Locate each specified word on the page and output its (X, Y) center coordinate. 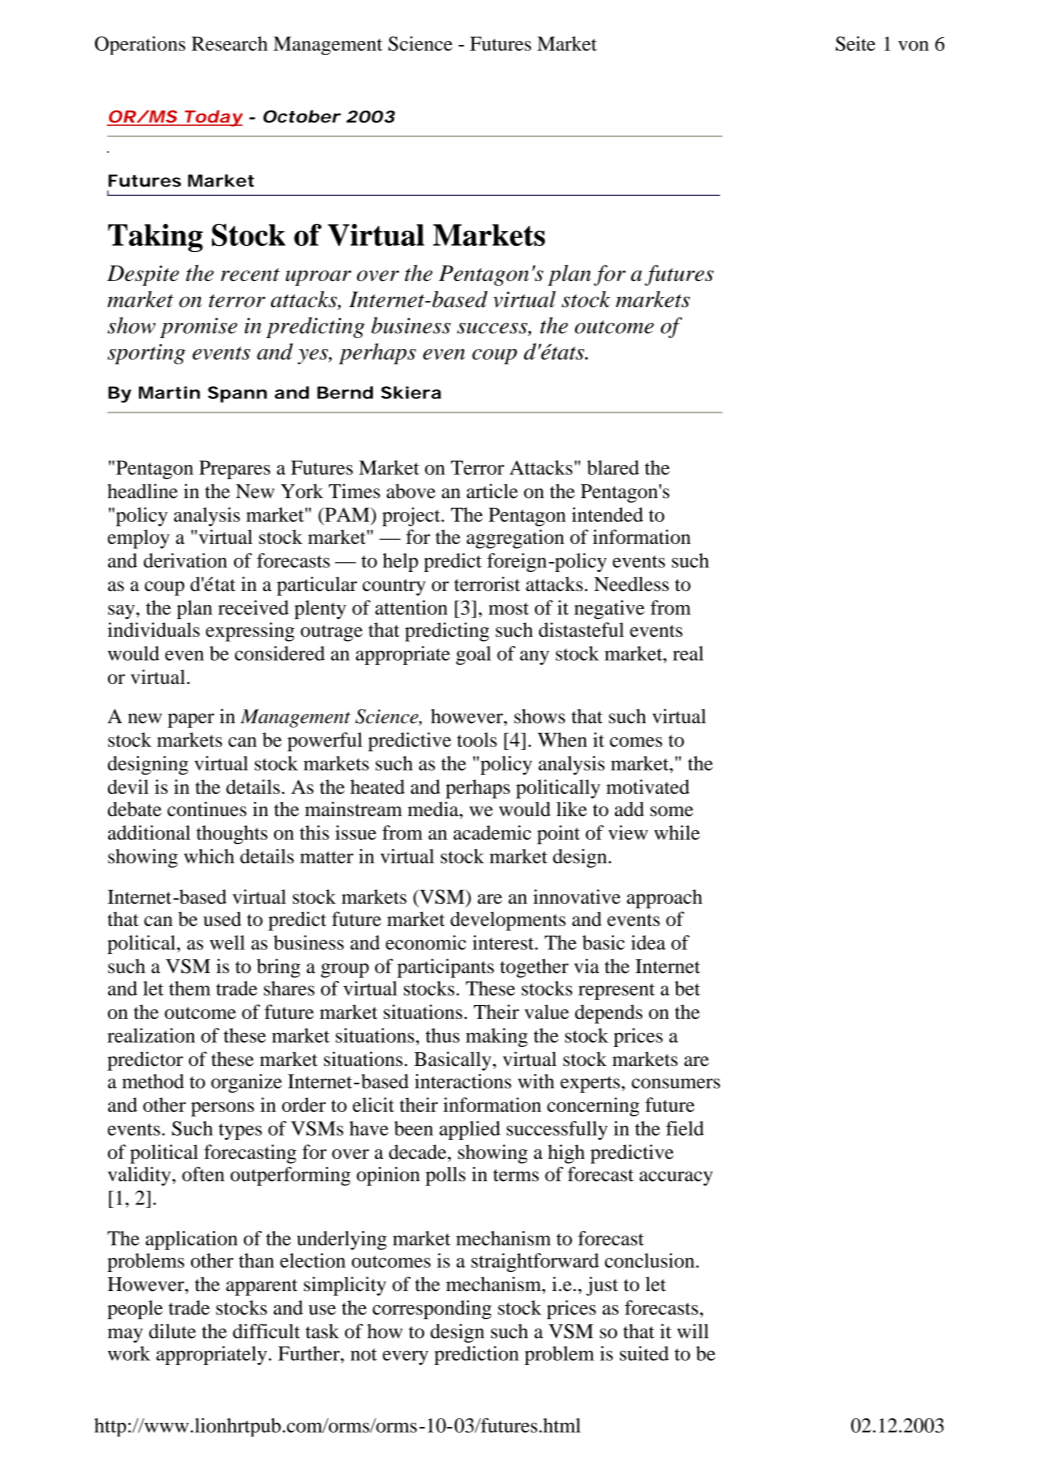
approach (664, 899)
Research (230, 43)
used (222, 919)
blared (613, 467)
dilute (172, 1331)
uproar (318, 278)
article (492, 491)
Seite (856, 43)
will (692, 1331)
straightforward (535, 1262)
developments (508, 921)
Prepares (234, 469)
